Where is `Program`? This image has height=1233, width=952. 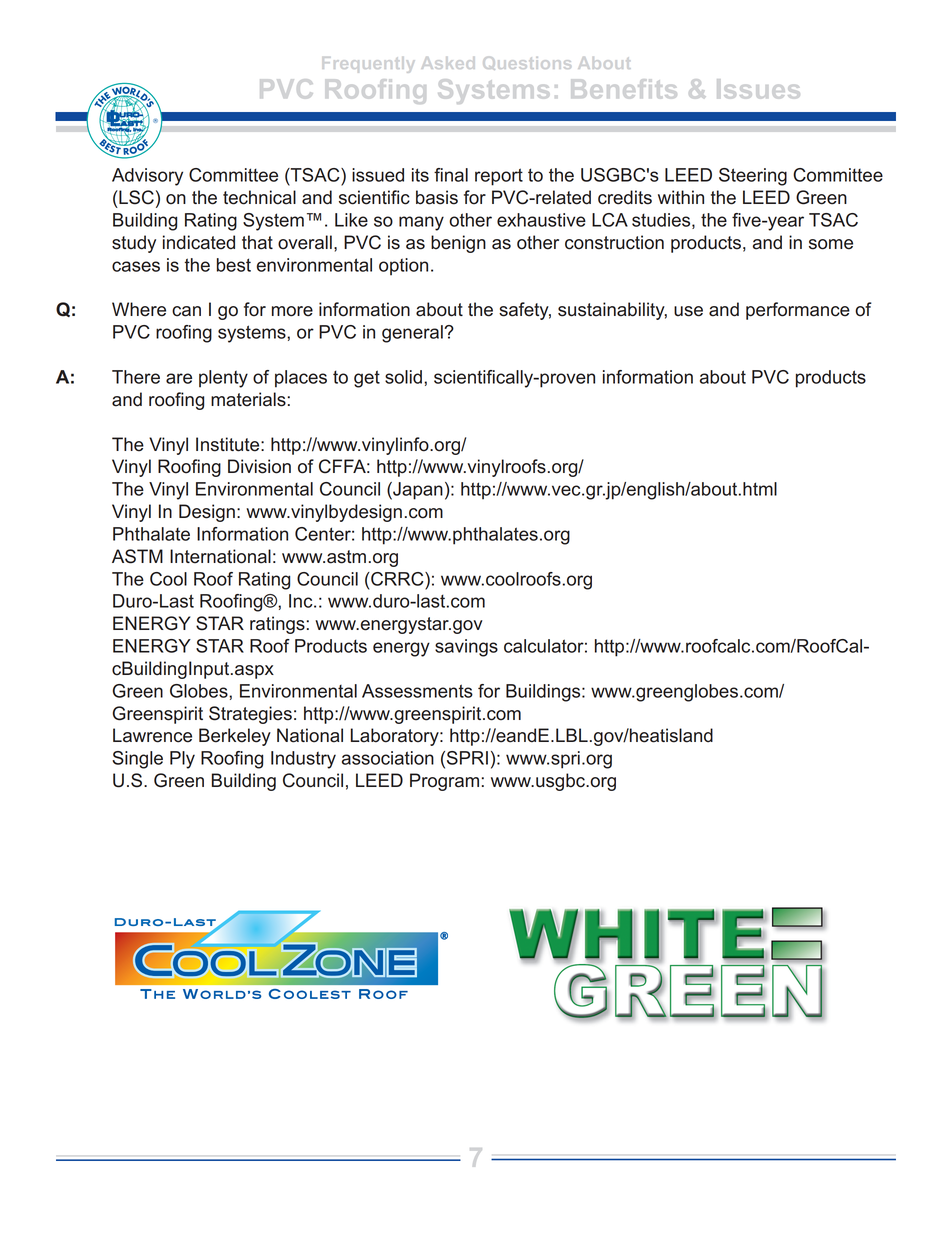 Program is located at coordinates (444, 782).
